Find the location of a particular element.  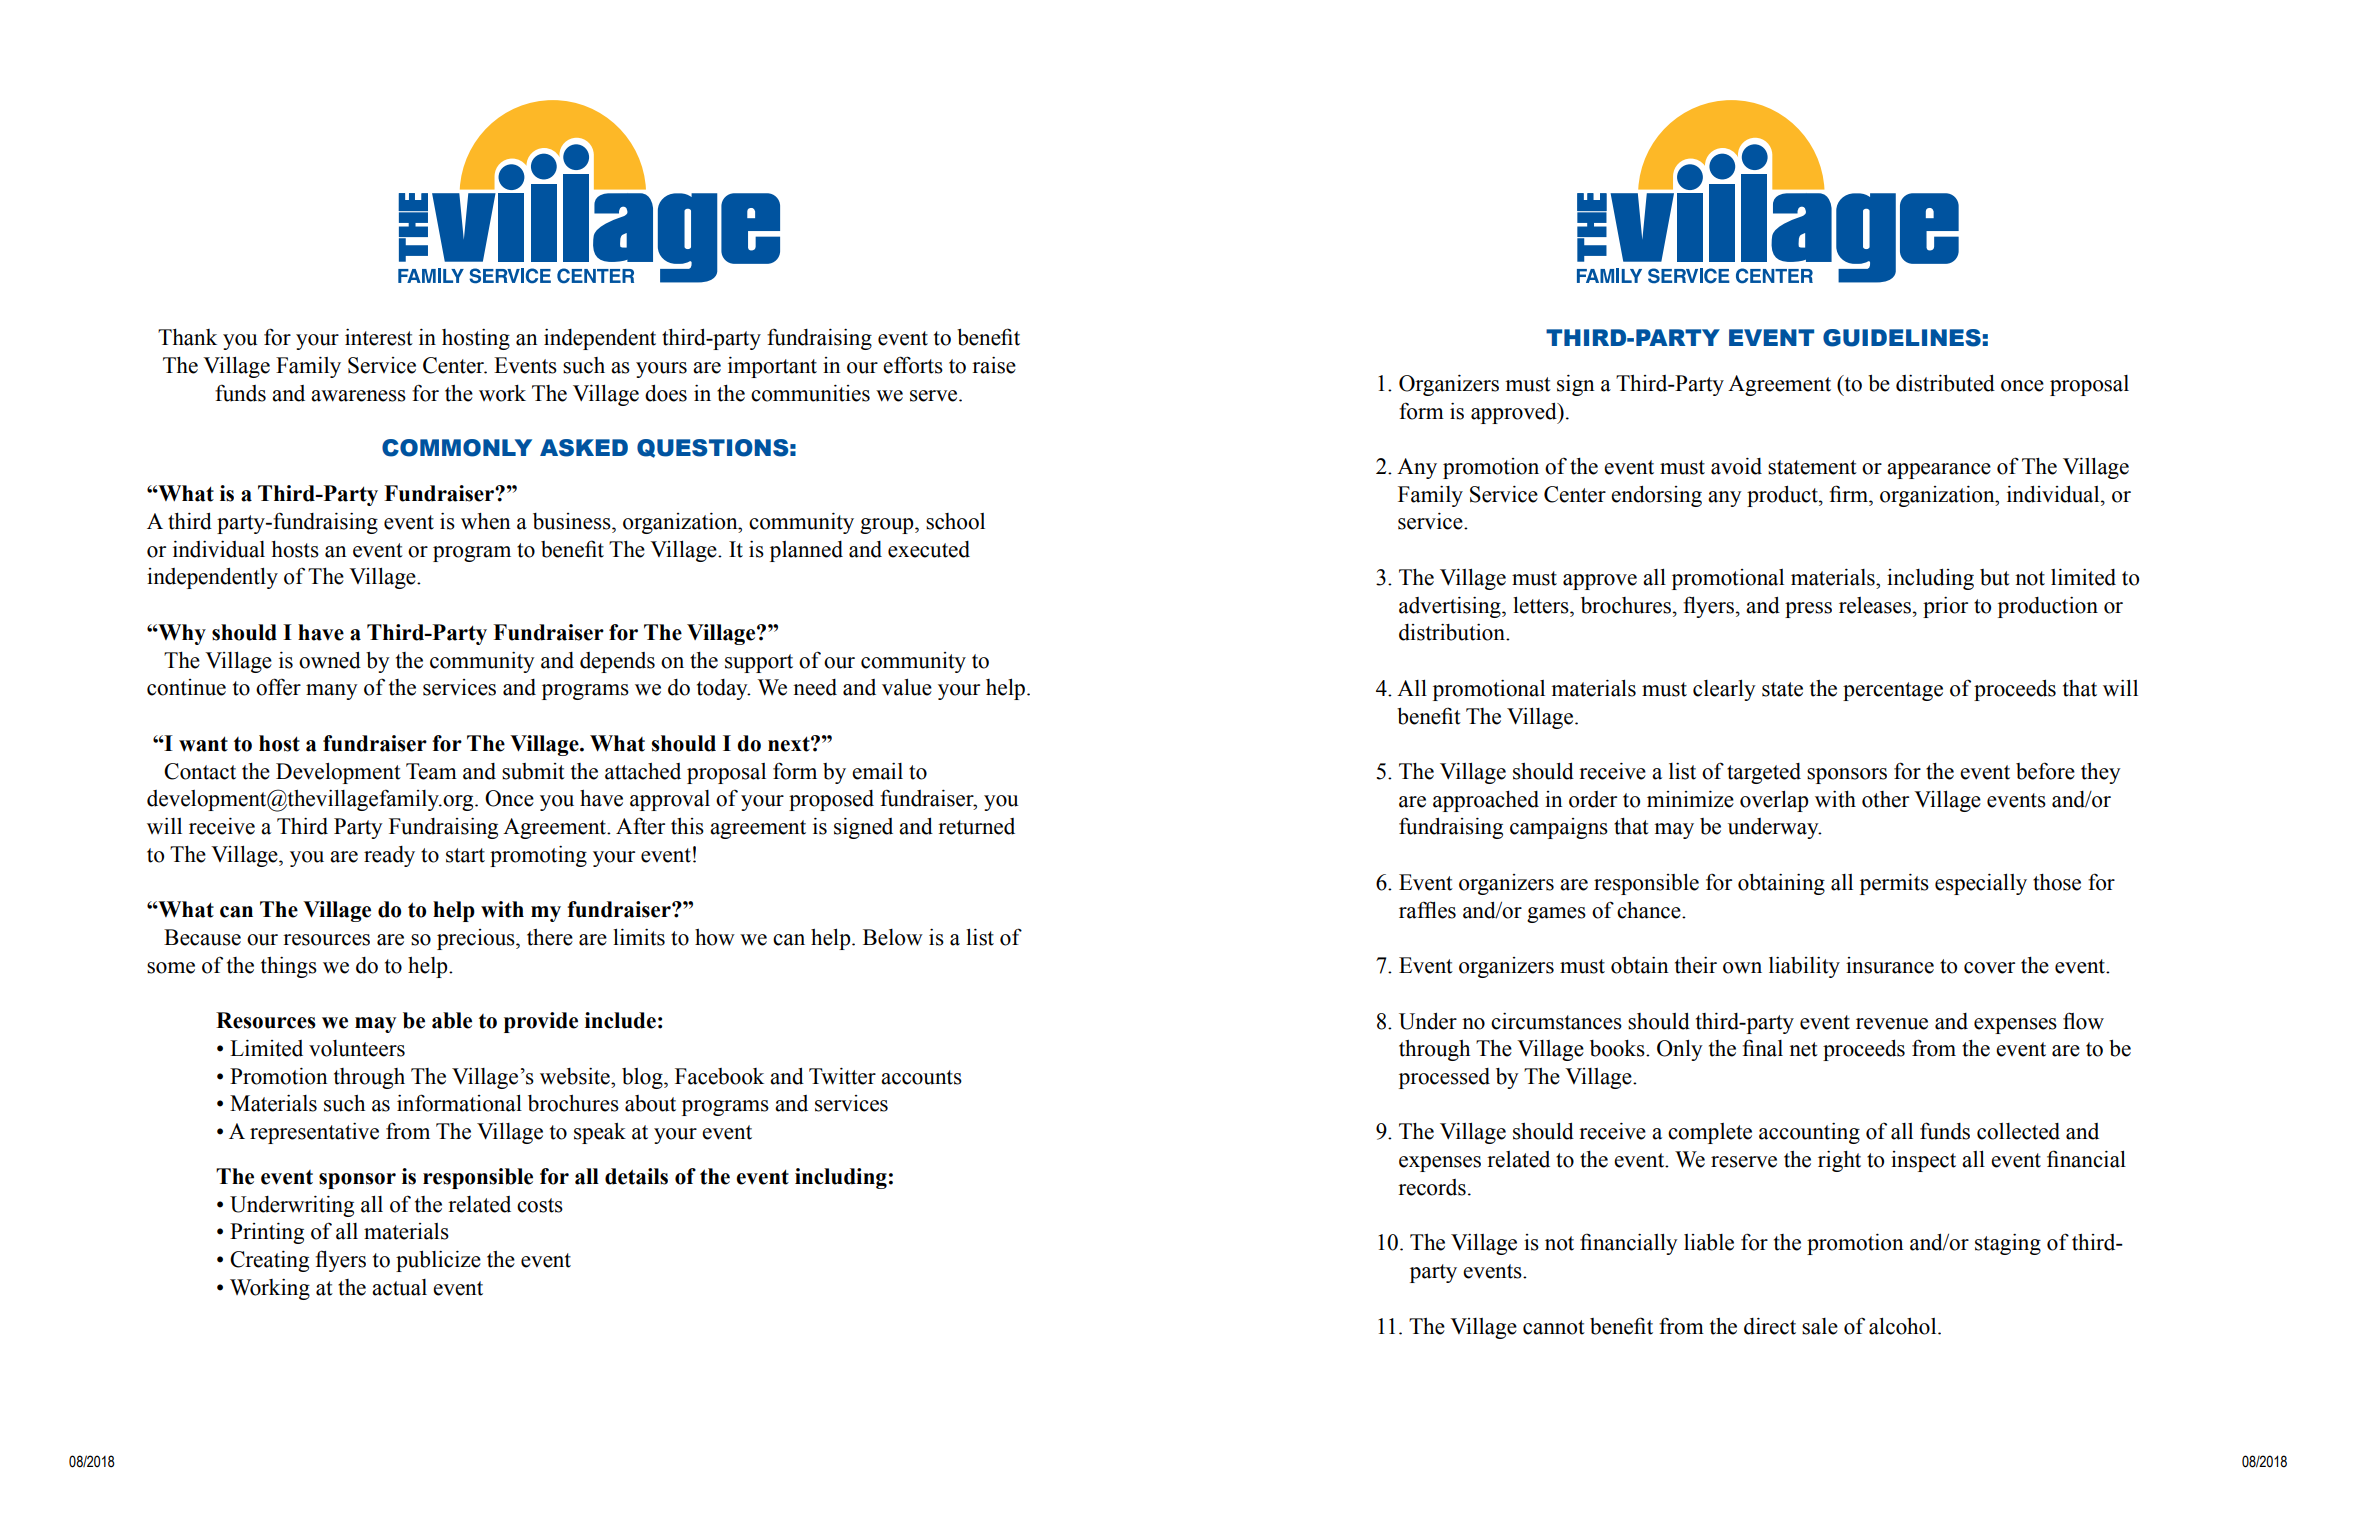

distributed is located at coordinates (1945, 383).
